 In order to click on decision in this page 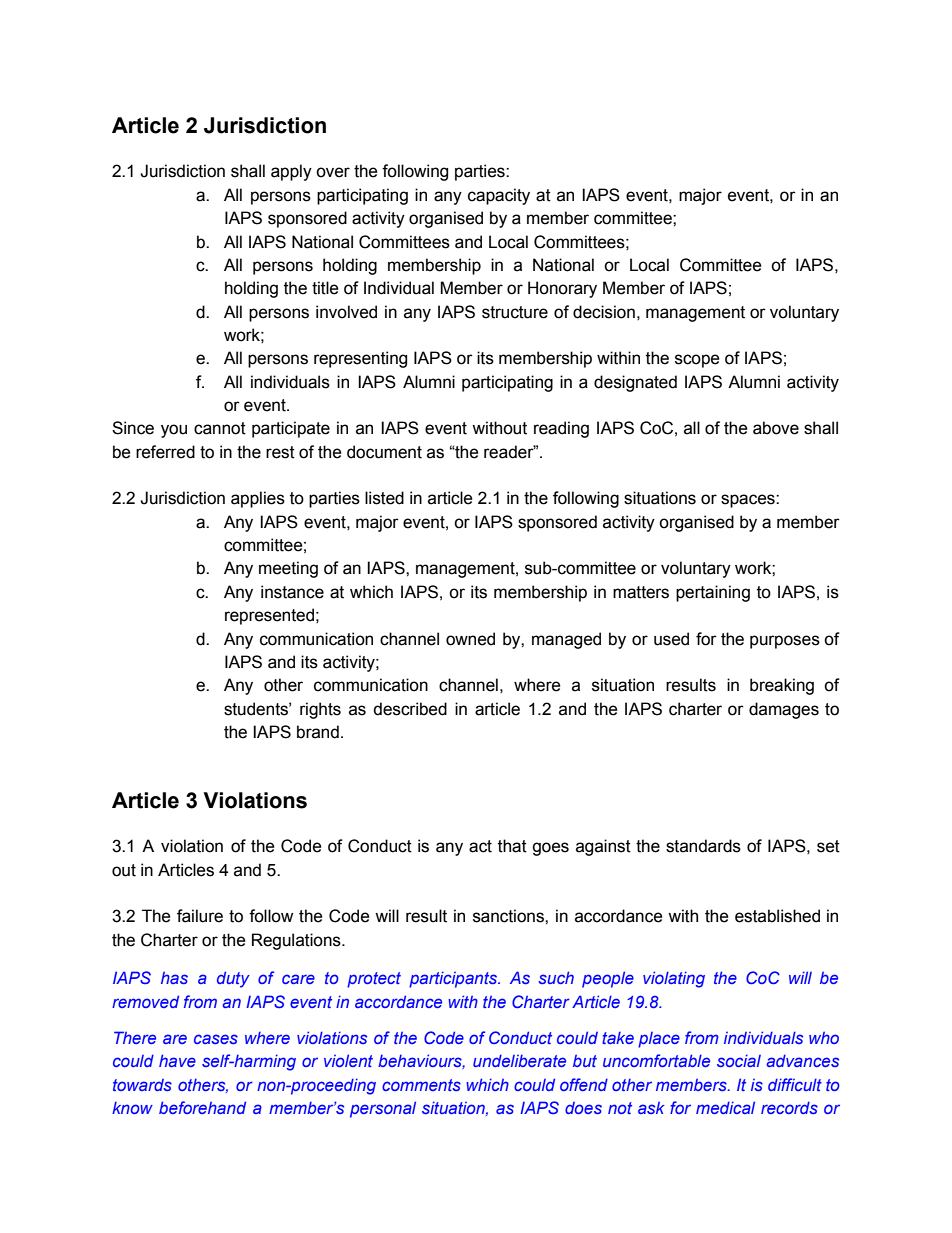, I will do `click(604, 312)`.
